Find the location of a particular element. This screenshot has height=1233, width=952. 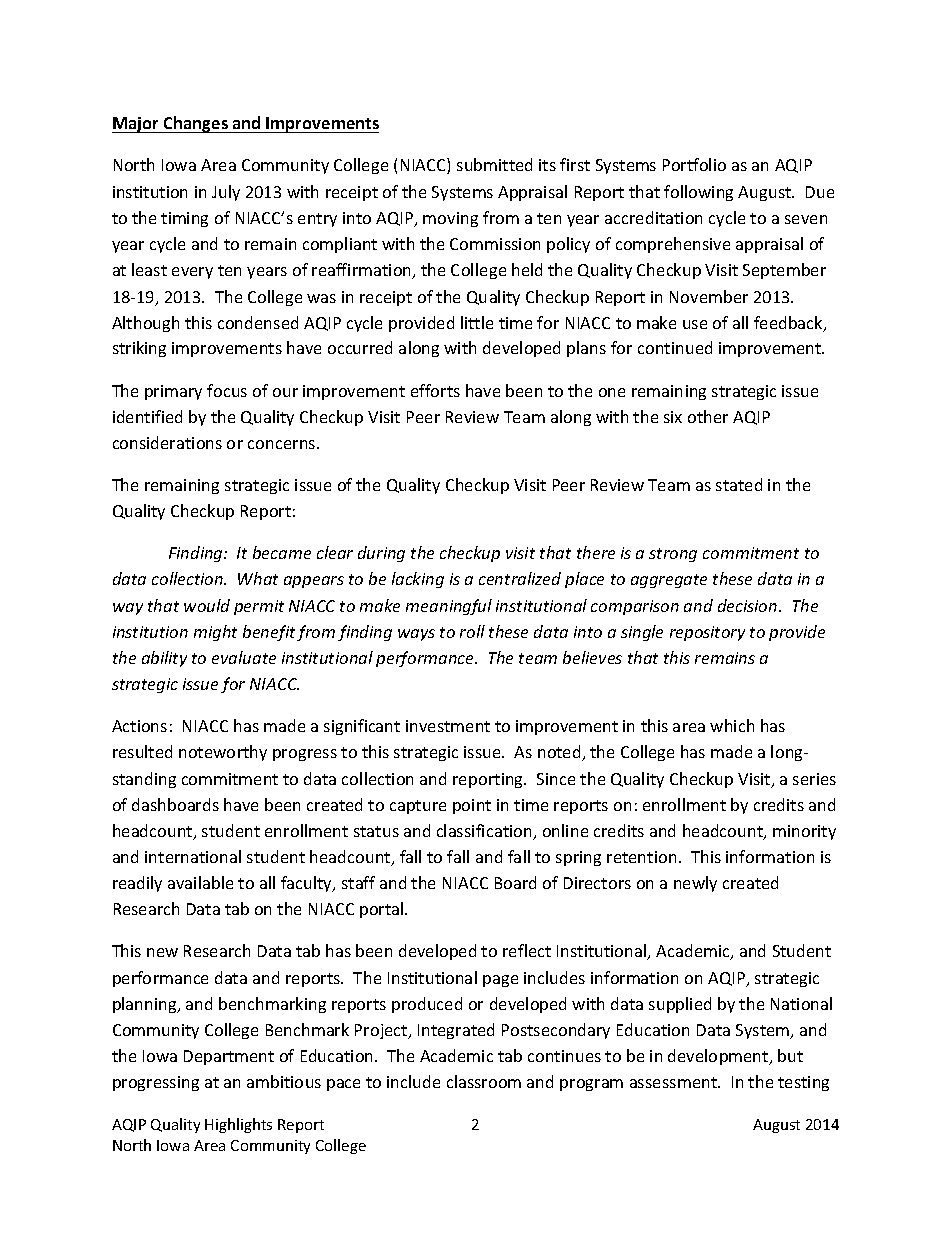

efforts is located at coordinates (435, 390).
